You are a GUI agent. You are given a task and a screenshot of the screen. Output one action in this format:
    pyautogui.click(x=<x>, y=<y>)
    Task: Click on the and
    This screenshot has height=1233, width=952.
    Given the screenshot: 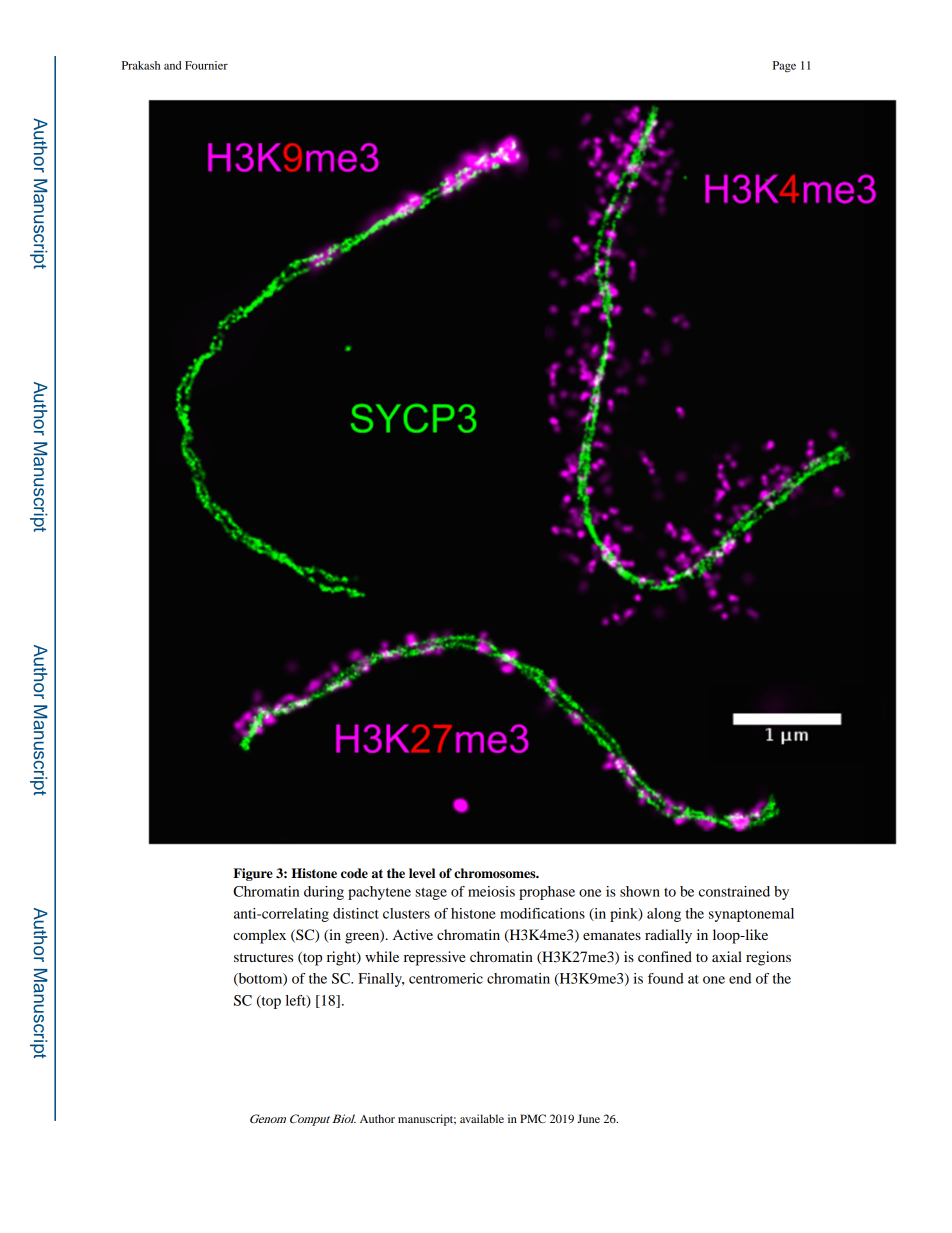 What is the action you would take?
    pyautogui.click(x=172, y=65)
